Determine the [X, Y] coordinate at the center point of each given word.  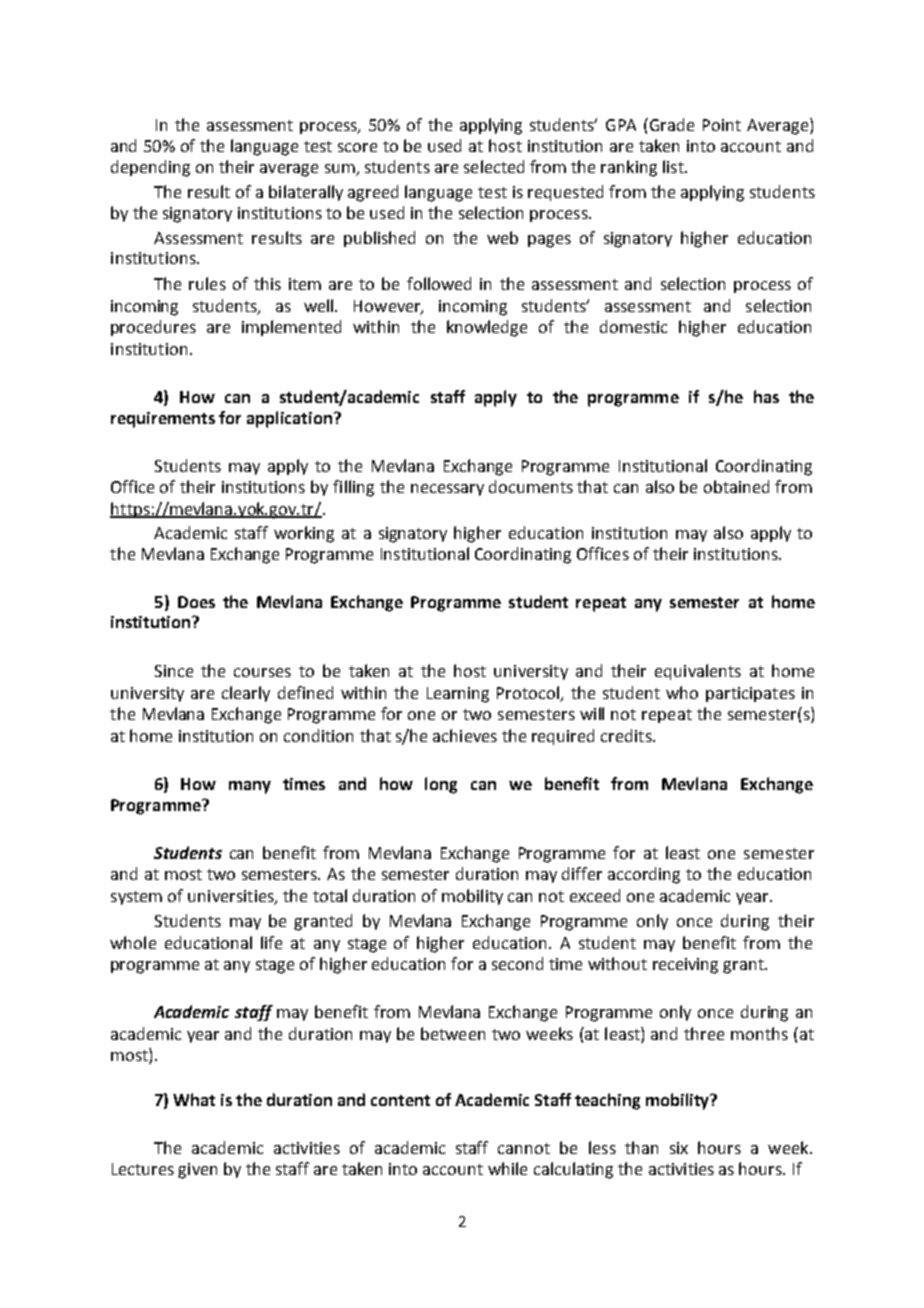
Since [174, 671]
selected [494, 166]
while [507, 1168]
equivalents [698, 672]
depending [150, 168]
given [197, 1171]
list [674, 166]
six [679, 1148]
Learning [458, 695]
